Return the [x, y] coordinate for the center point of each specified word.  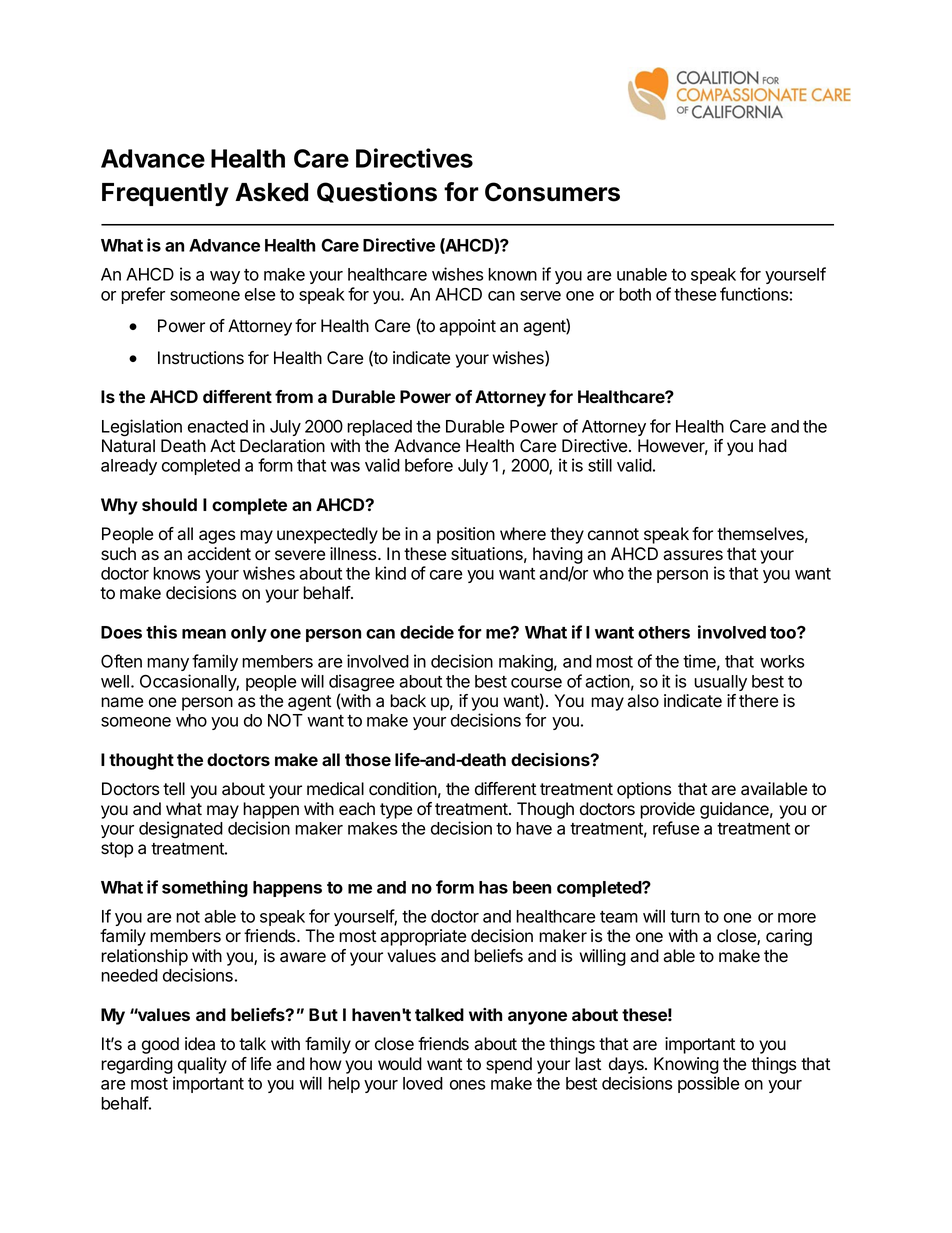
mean [204, 634]
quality [202, 1065]
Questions [377, 192]
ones [467, 1085]
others [664, 632]
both [635, 294]
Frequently [165, 194]
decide [427, 632]
